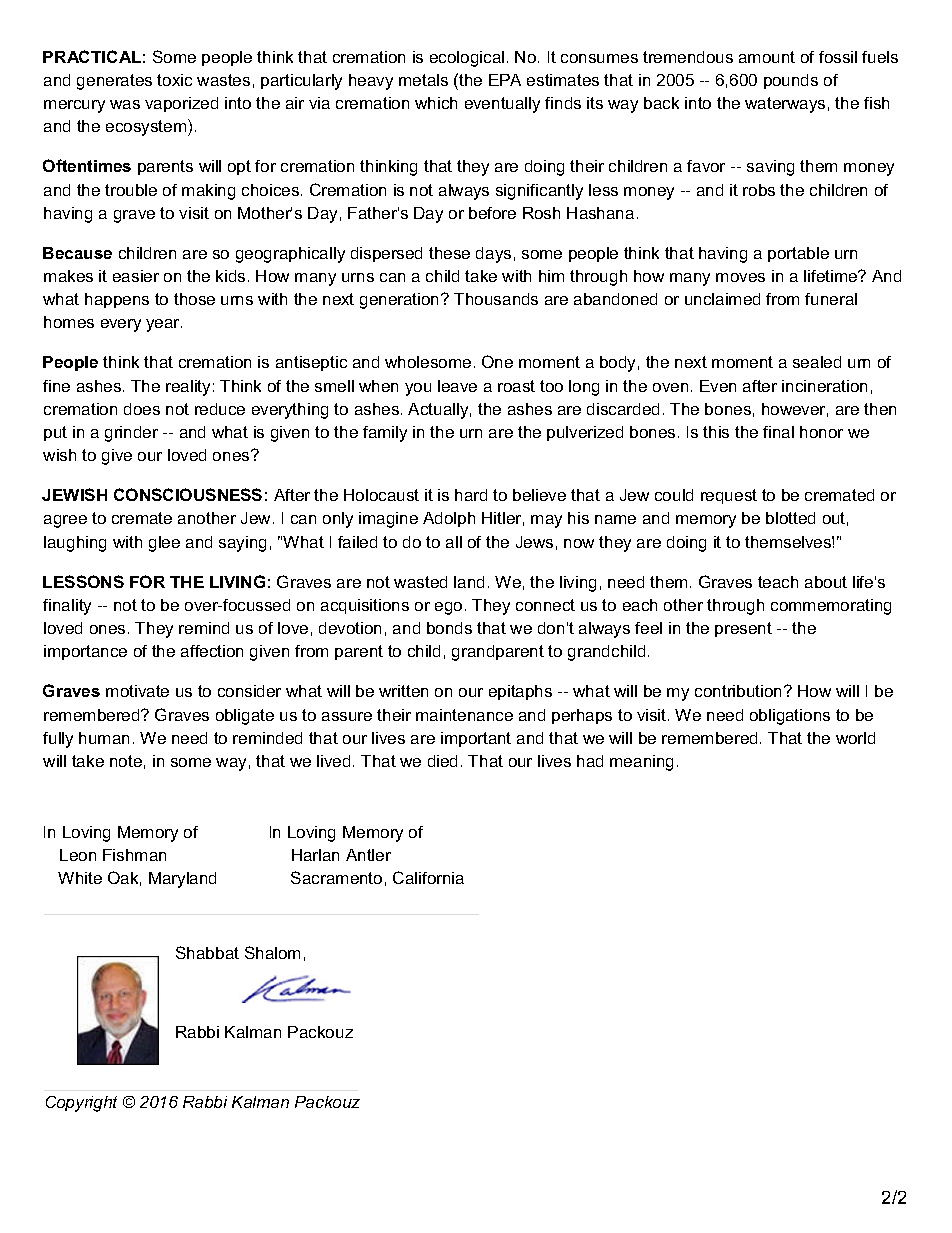 Image resolution: width=952 pixels, height=1233 pixels. What do you see at coordinates (272, 952) in the screenshot?
I see `Shalom` at bounding box center [272, 952].
